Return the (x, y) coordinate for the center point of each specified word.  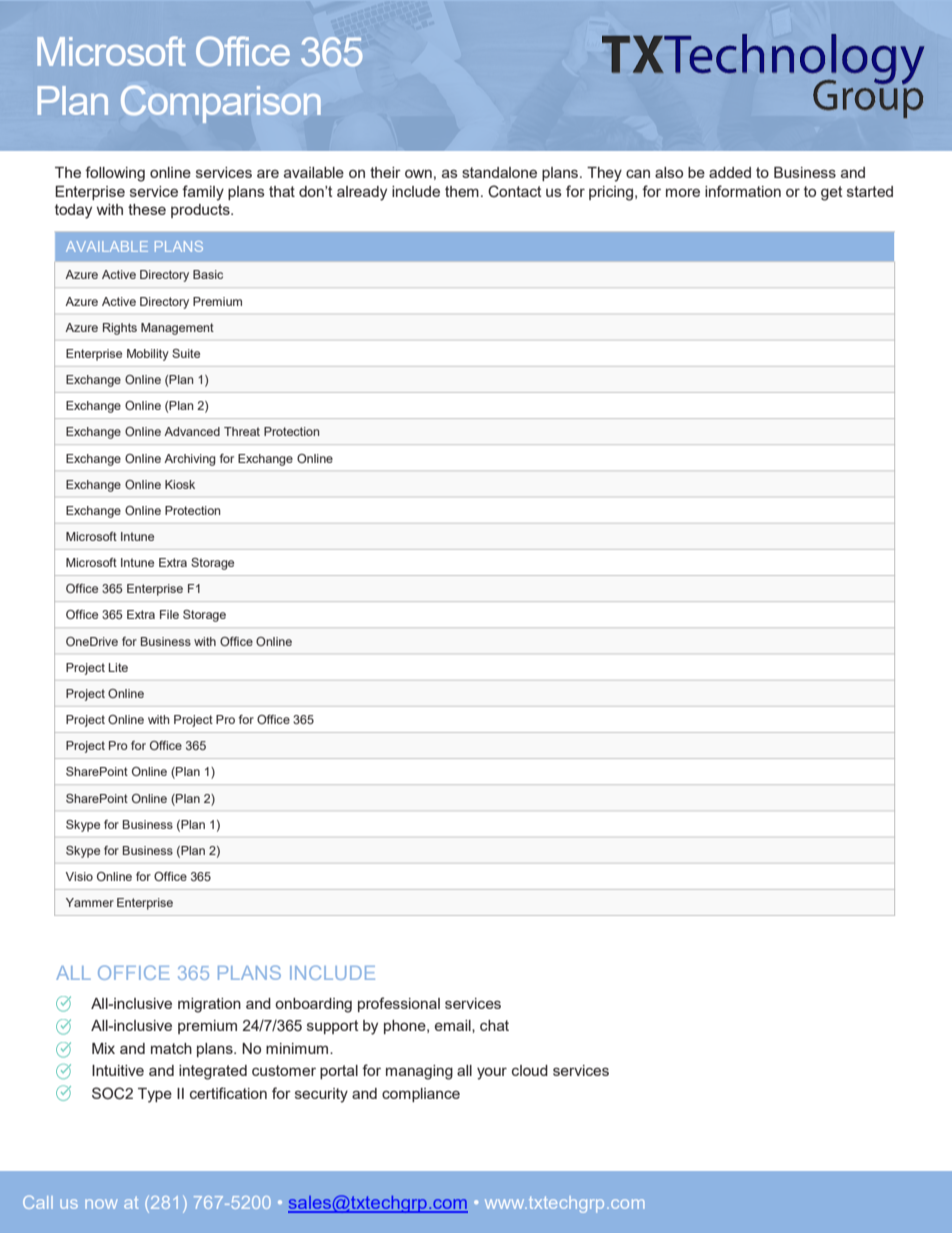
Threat (242, 431)
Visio (79, 876)
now (101, 1204)
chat (494, 1025)
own (418, 173)
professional (399, 1004)
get (832, 193)
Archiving (190, 460)
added (730, 172)
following (115, 174)
